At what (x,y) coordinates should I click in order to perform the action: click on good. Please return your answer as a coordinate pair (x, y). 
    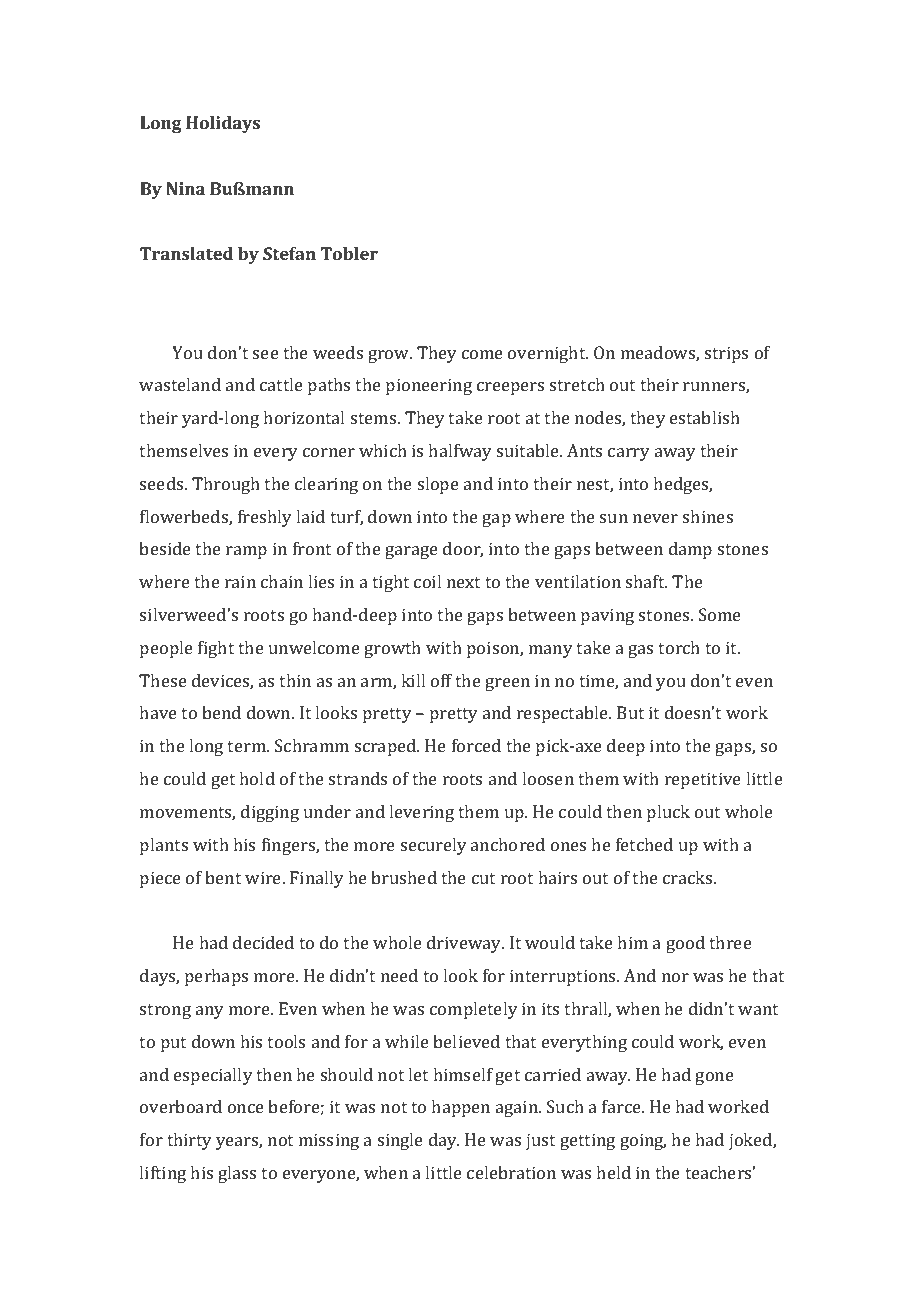
    Looking at the image, I should click on (685, 944).
